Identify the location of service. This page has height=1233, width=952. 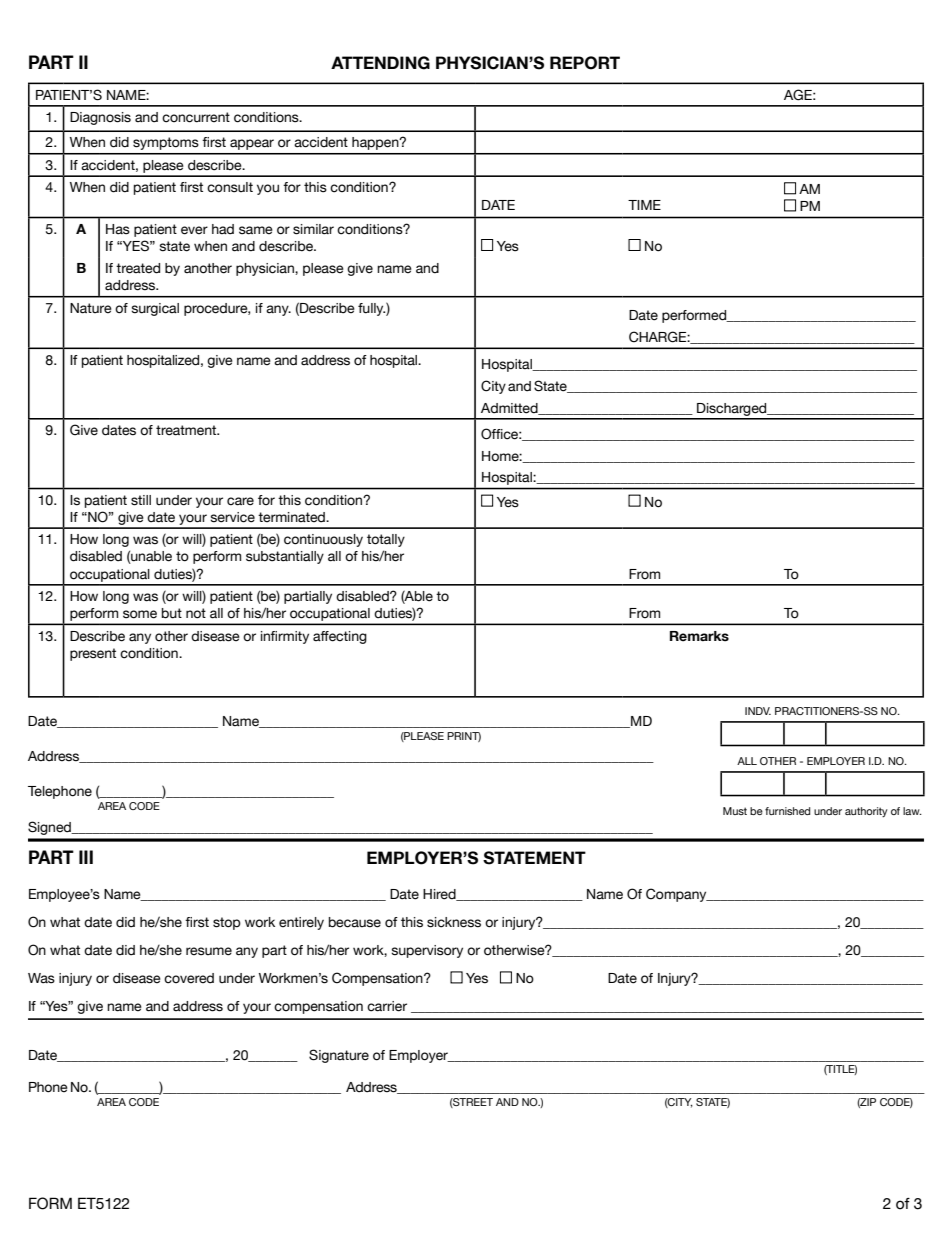
(232, 517).
